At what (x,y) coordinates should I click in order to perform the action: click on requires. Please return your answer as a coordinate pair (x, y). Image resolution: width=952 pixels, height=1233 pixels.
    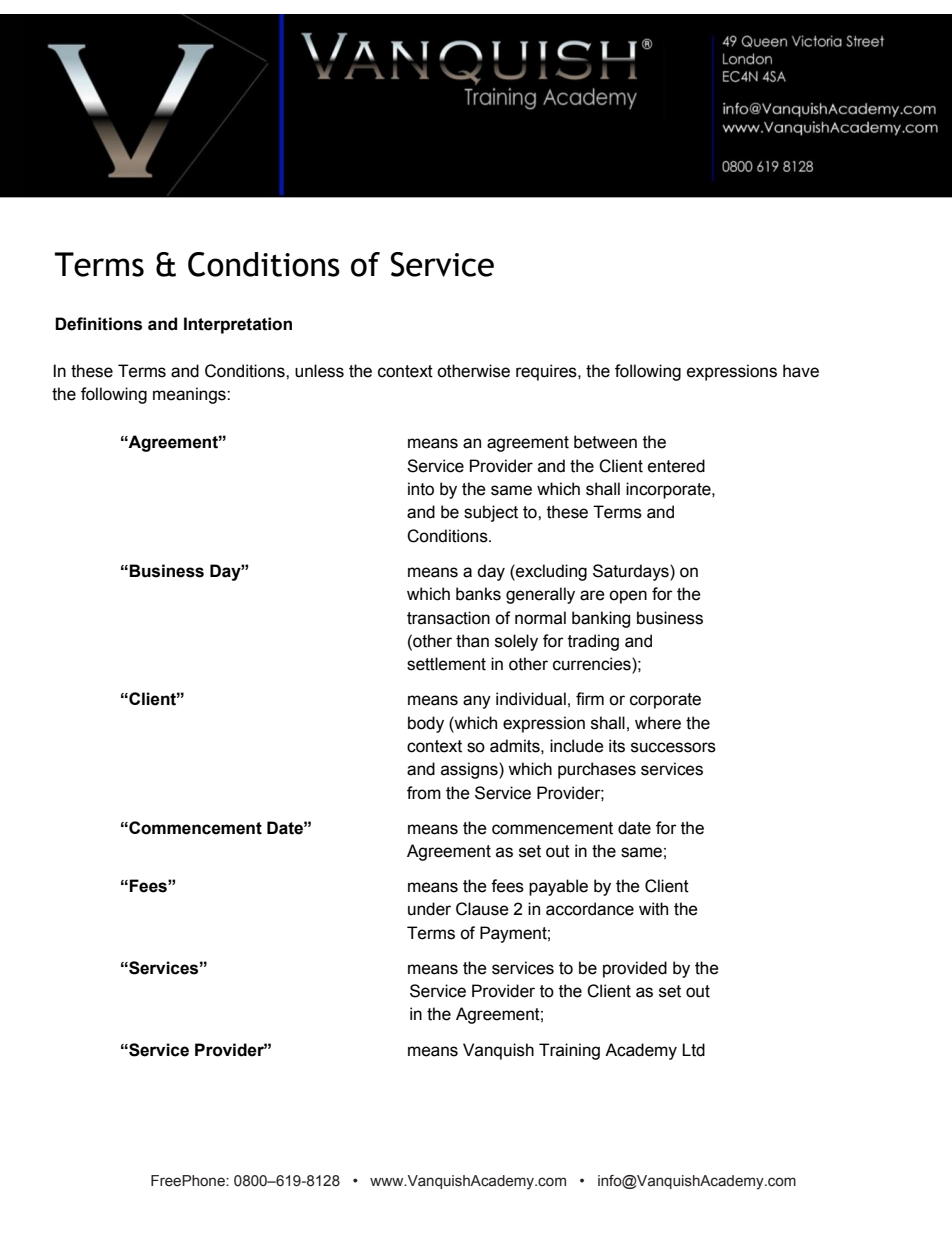
    Looking at the image, I should click on (547, 372).
